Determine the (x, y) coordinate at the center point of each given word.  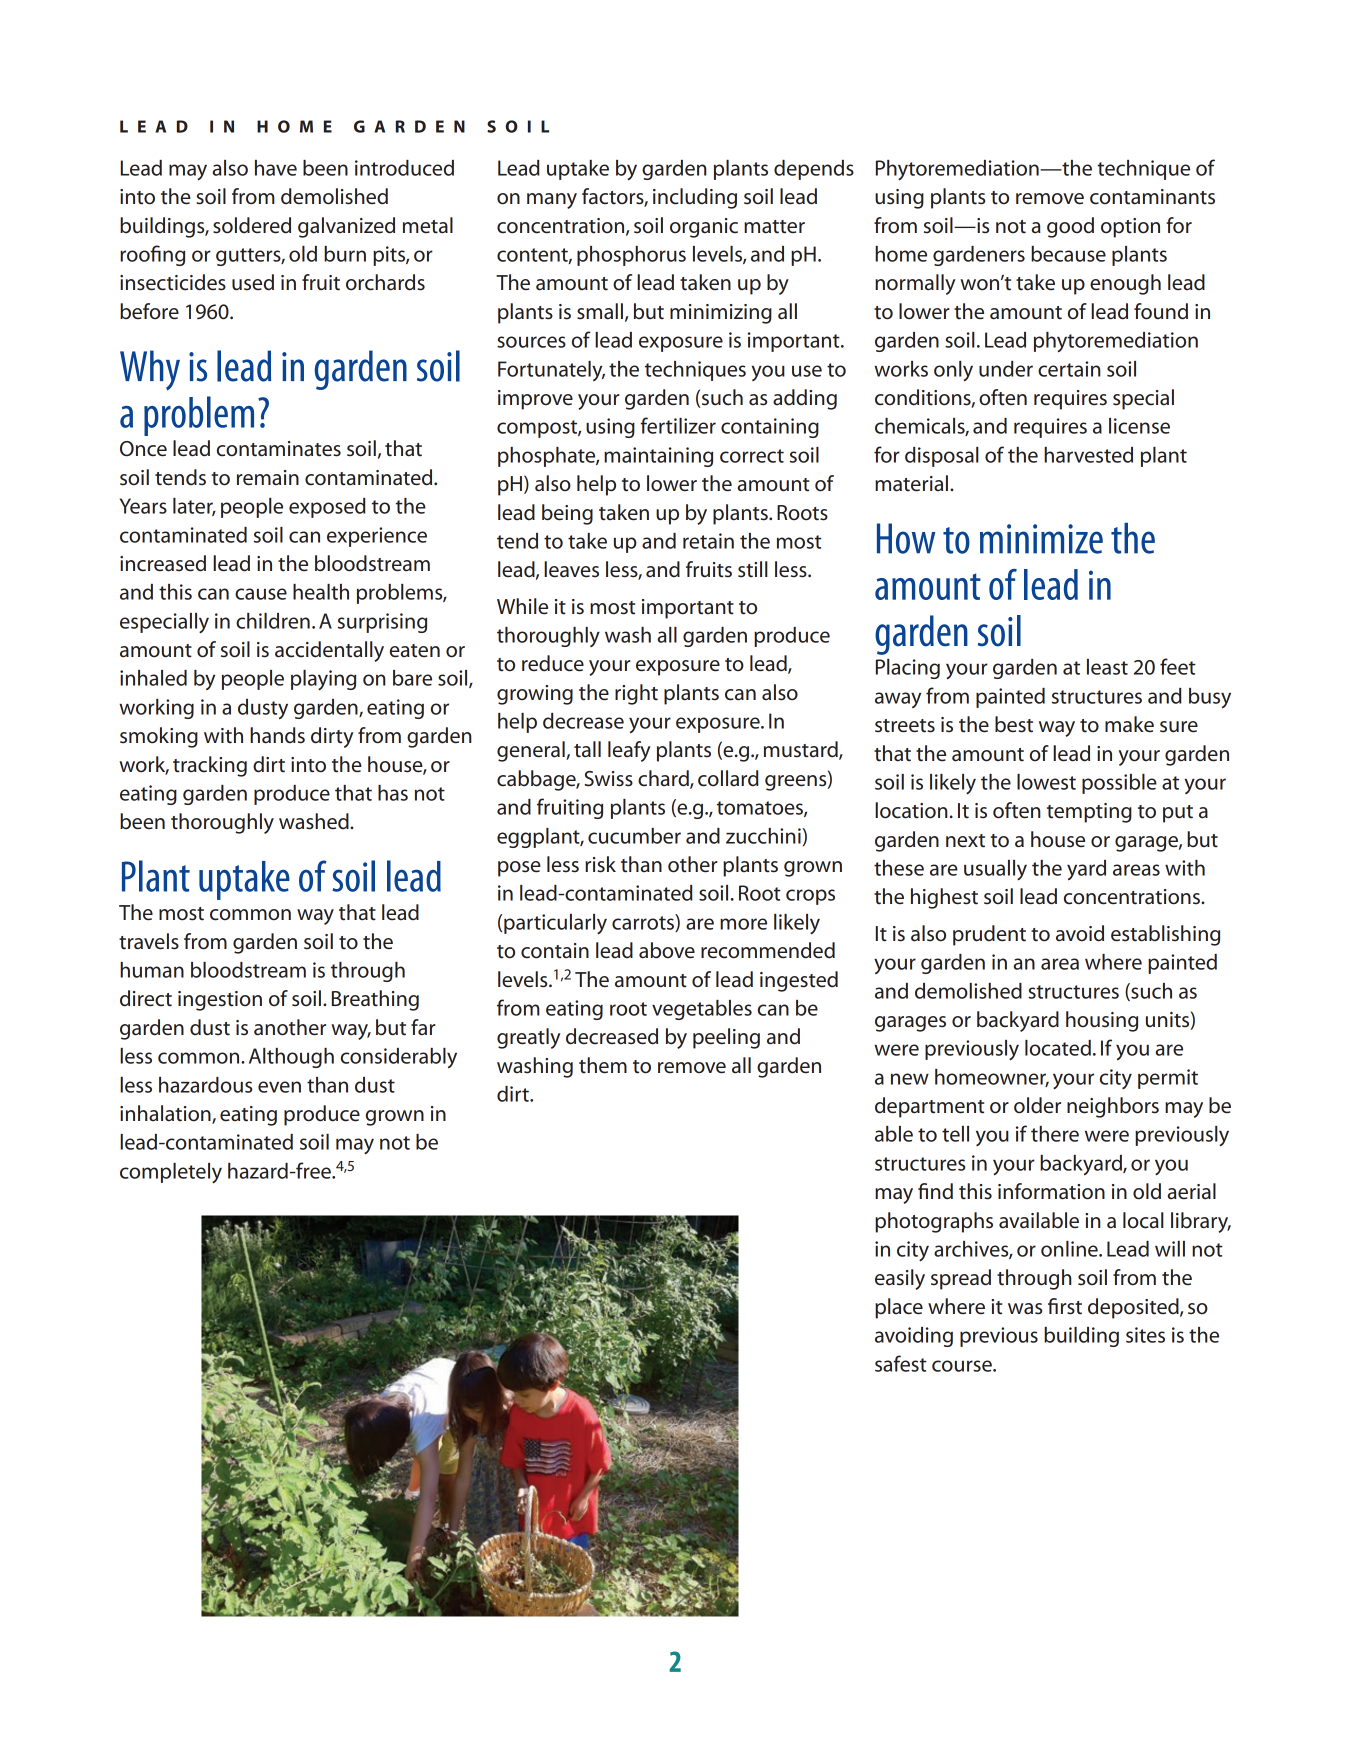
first (1065, 1306)
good (1070, 227)
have (276, 168)
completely (171, 1173)
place (899, 1308)
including (695, 198)
